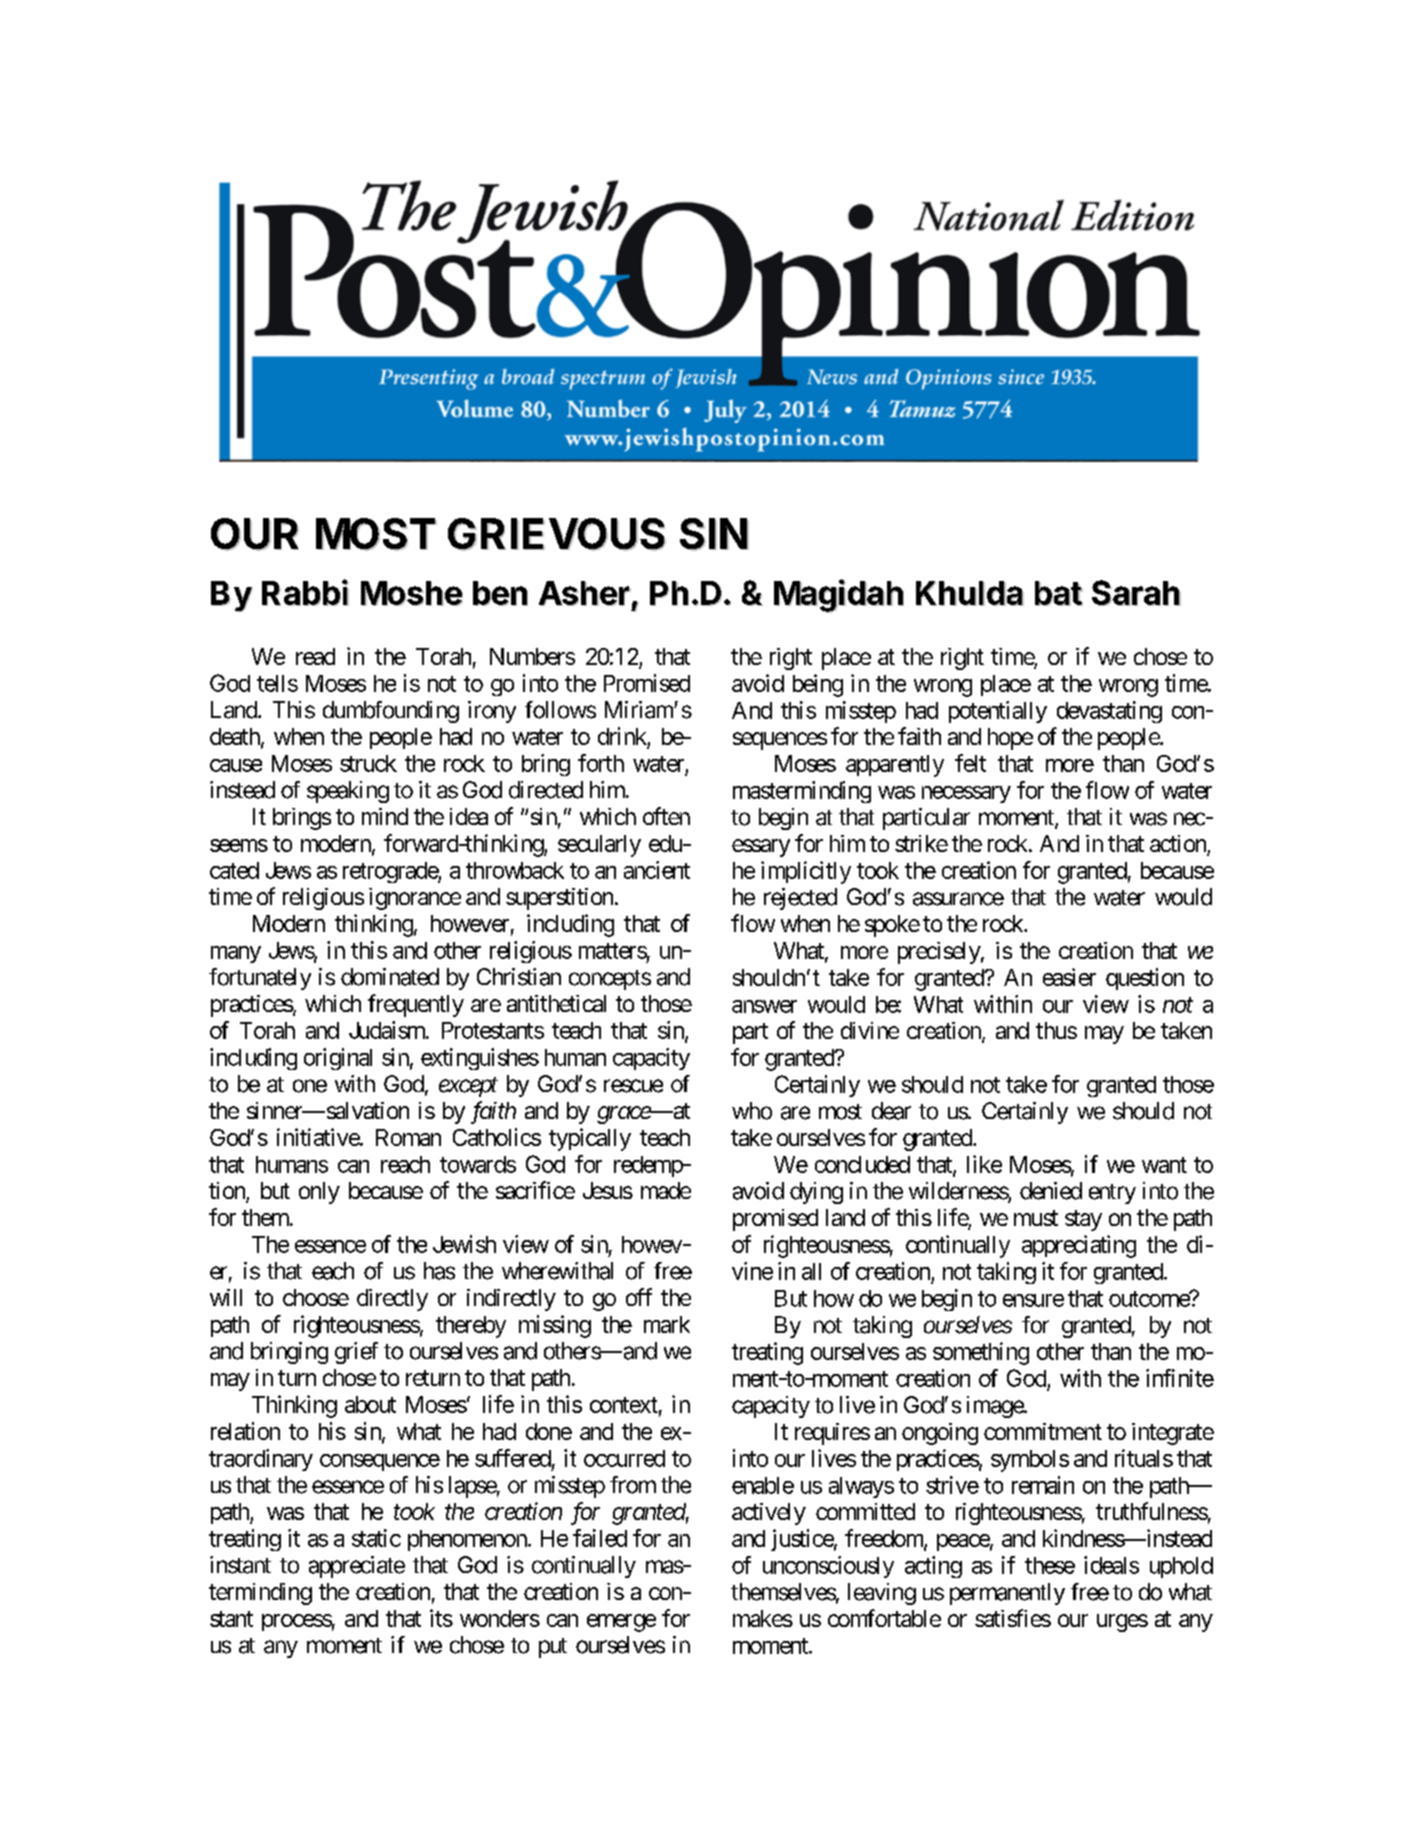 Image resolution: width=1421 pixels, height=1840 pixels. What do you see at coordinates (764, 1006) in the screenshot?
I see `answer` at bounding box center [764, 1006].
